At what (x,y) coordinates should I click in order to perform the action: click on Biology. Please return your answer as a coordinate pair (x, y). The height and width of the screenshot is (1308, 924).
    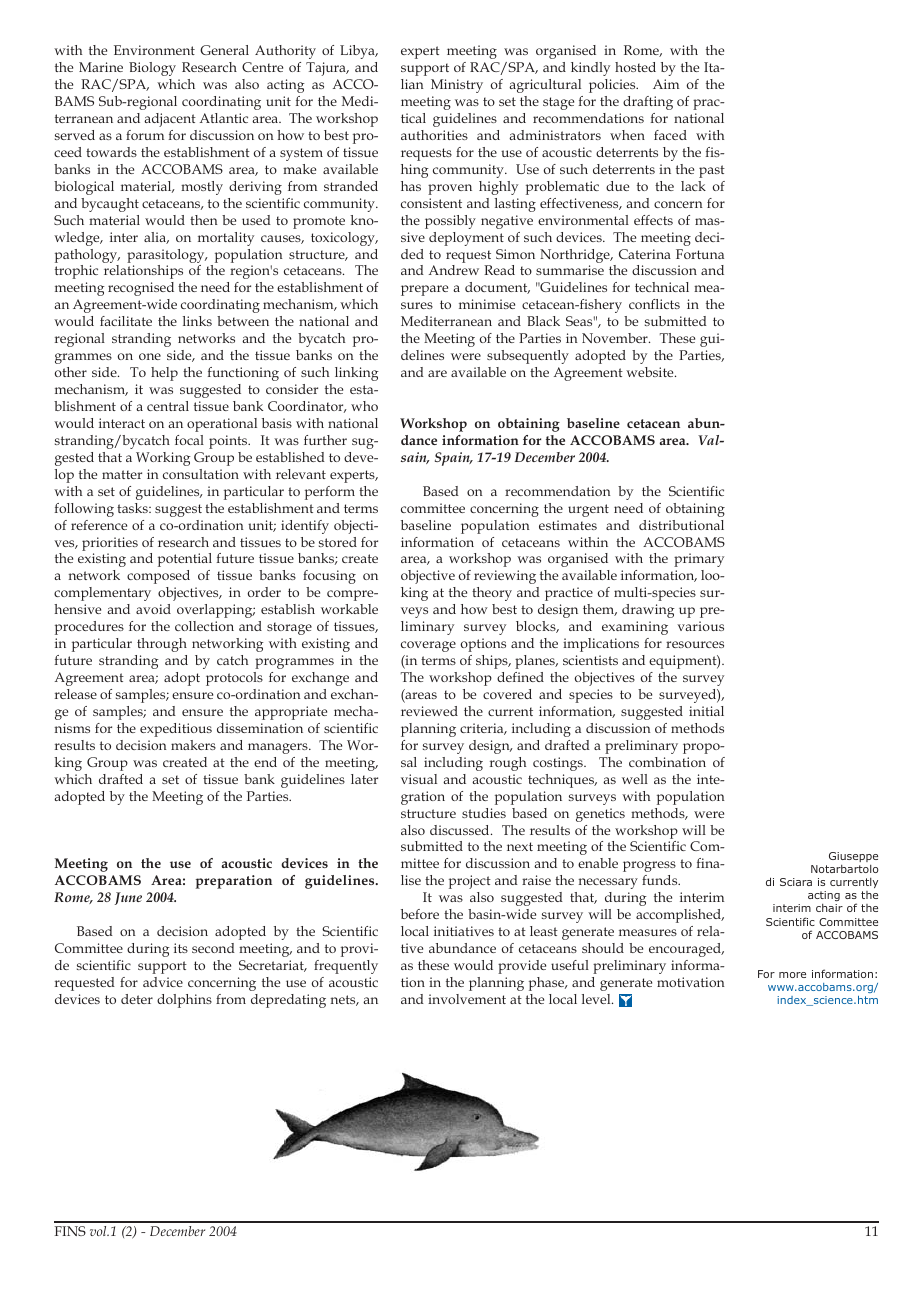
    Looking at the image, I should click on (152, 69).
